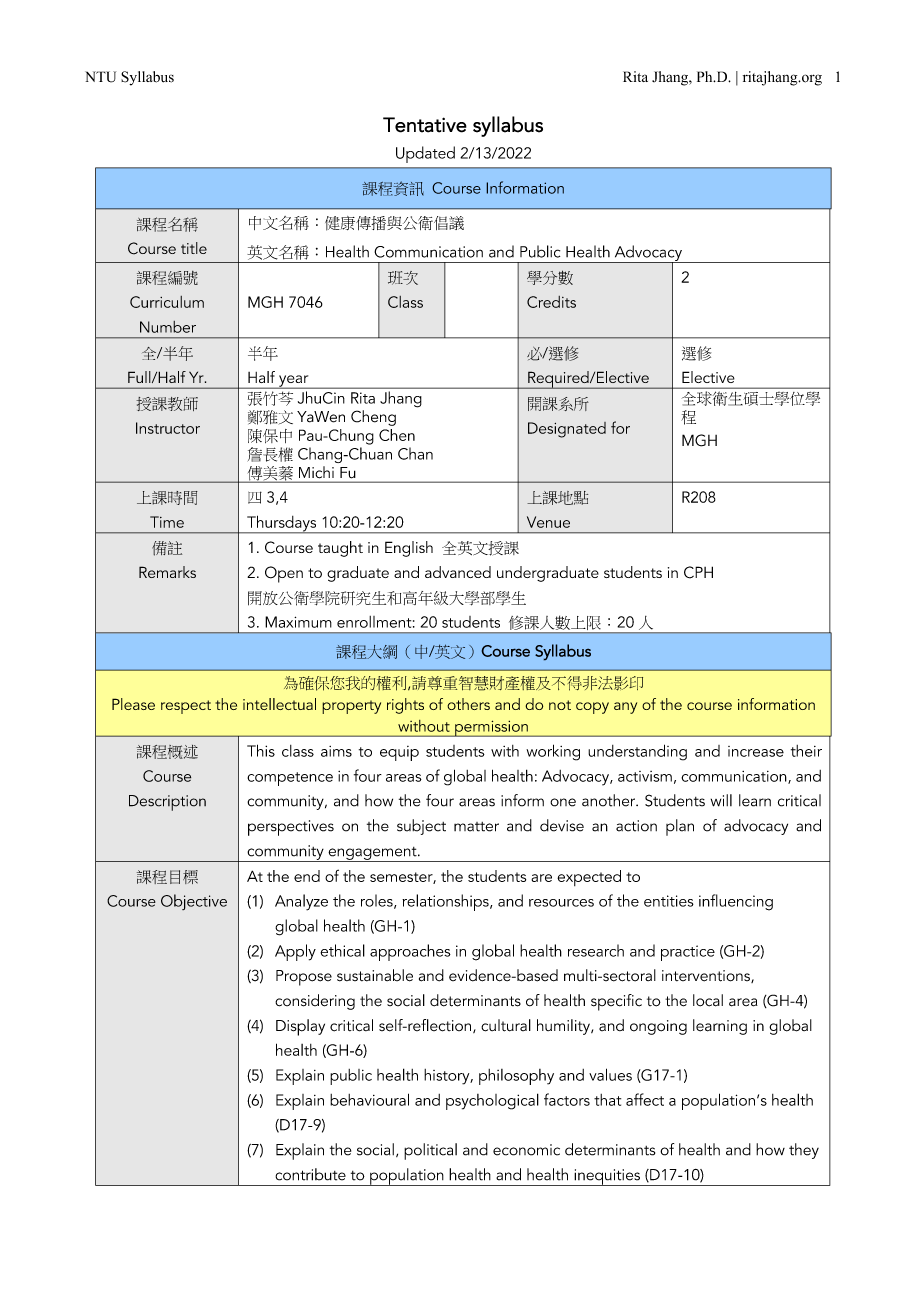  Describe the element at coordinates (425, 125) in the document. I see `Tentative` at that location.
